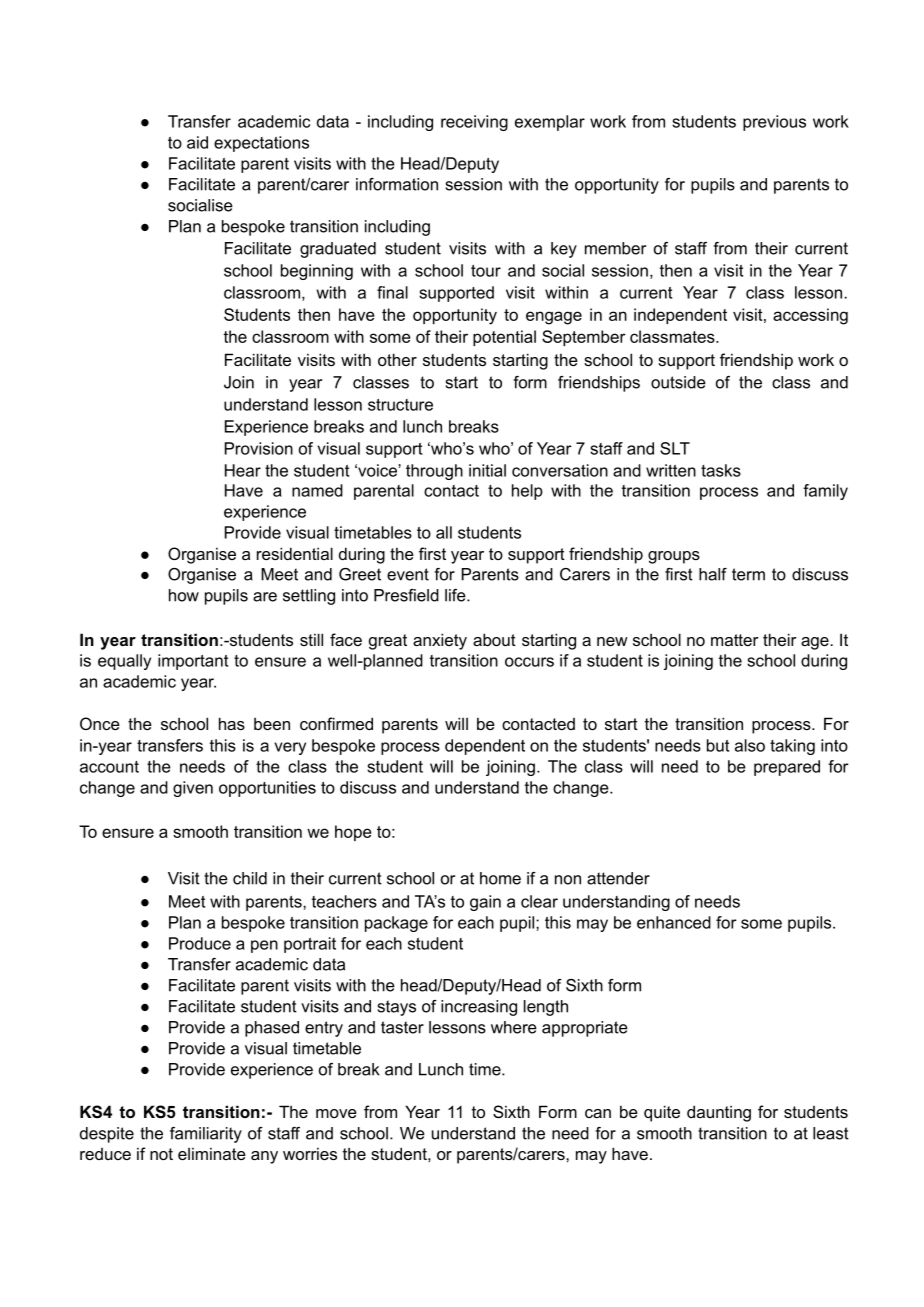 This document has height=1307, width=924. I want to click on receiving, so click(474, 123).
